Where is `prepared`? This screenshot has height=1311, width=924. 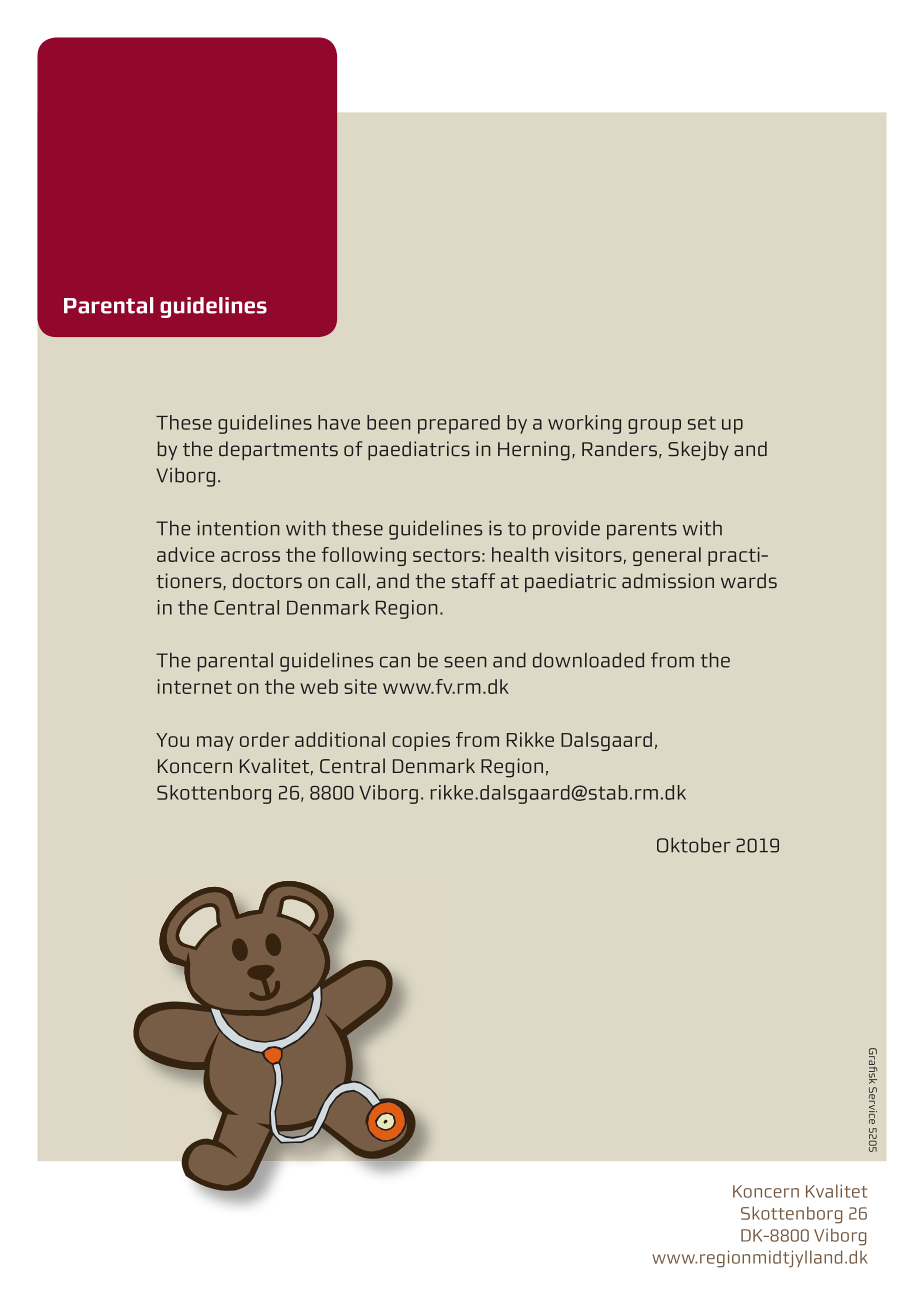
prepared is located at coordinates (459, 424).
